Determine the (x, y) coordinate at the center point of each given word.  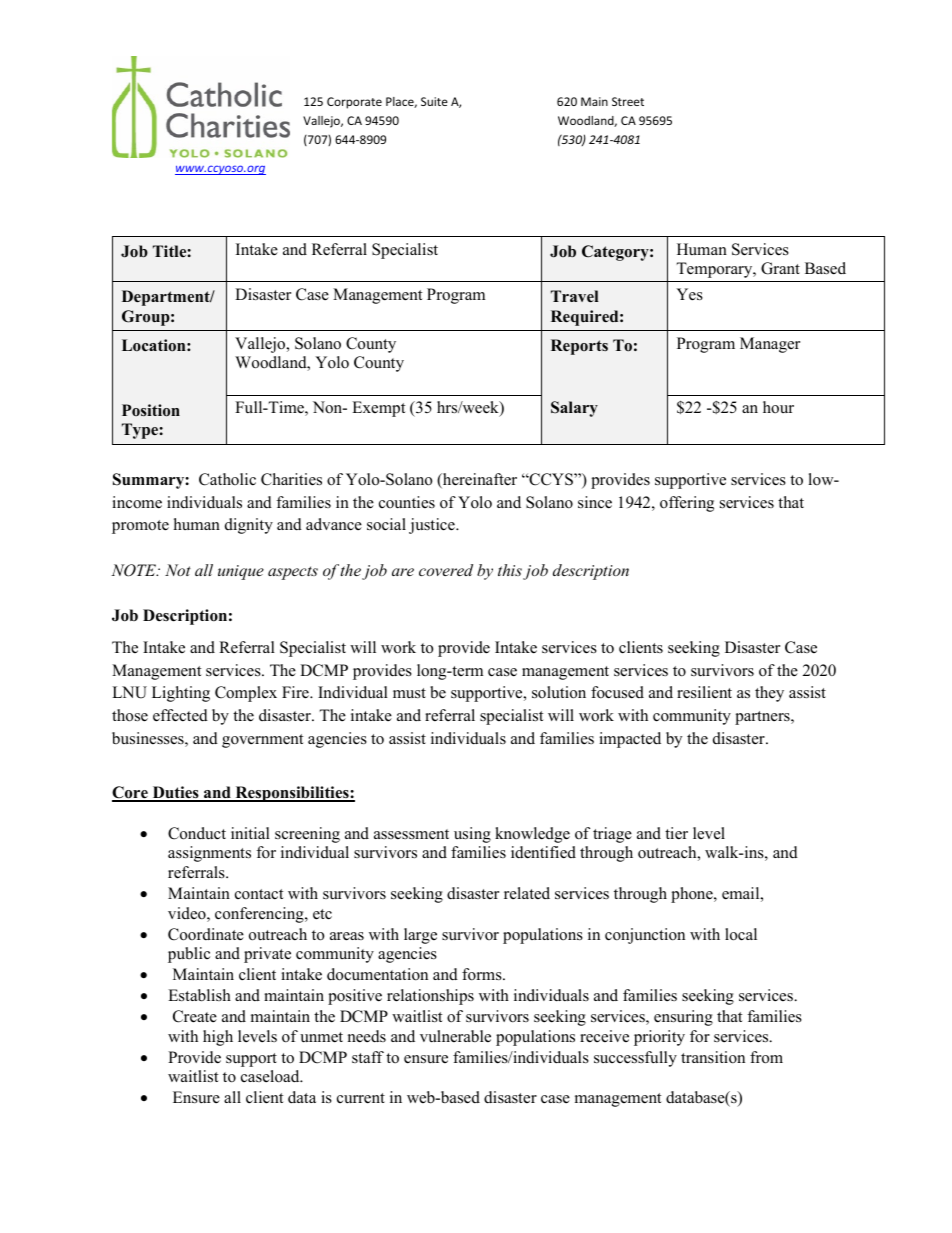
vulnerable (455, 1036)
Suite (434, 101)
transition (713, 1057)
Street (628, 101)
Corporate (354, 103)
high (218, 1038)
